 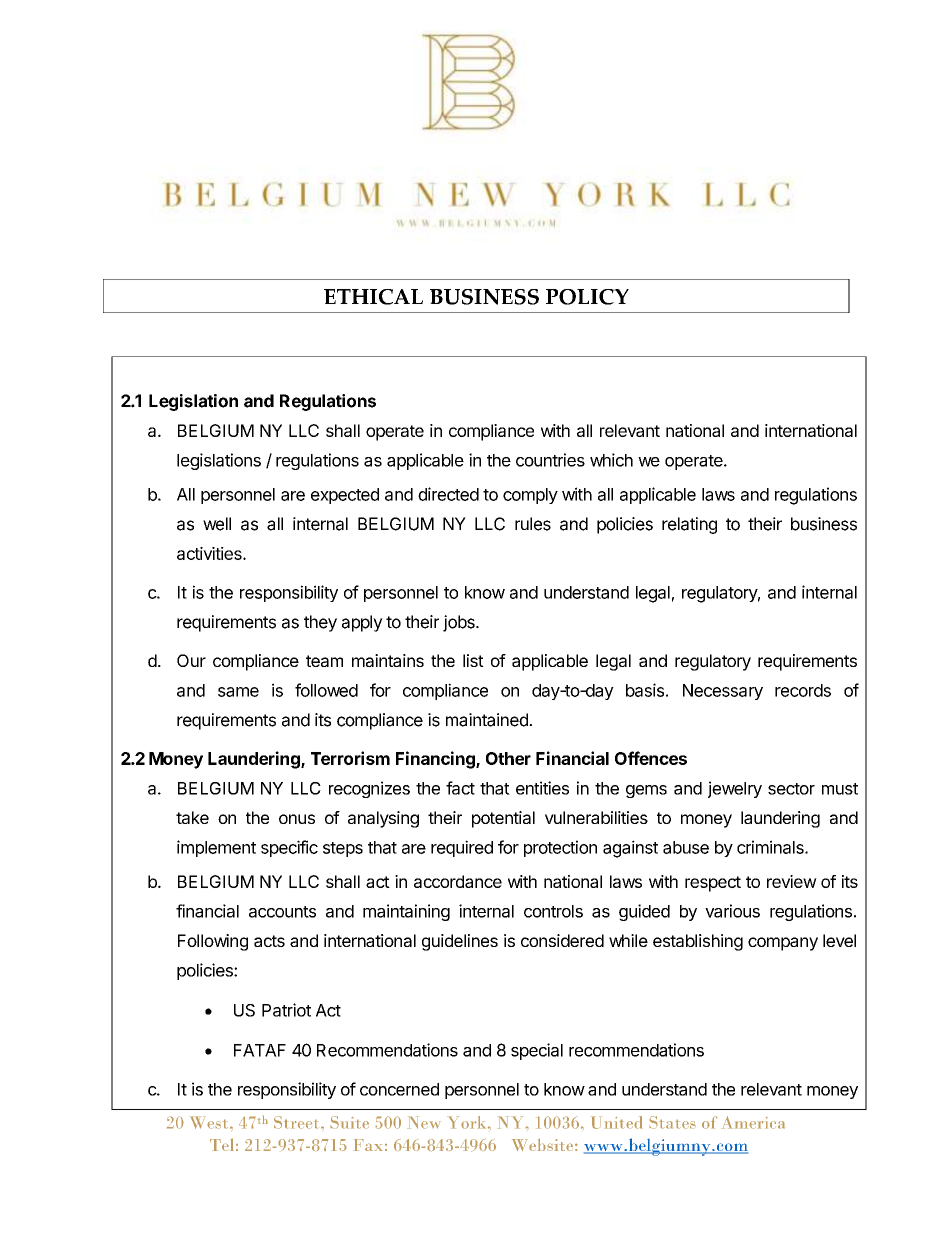 I want to click on ETHICAL, so click(x=373, y=297).
